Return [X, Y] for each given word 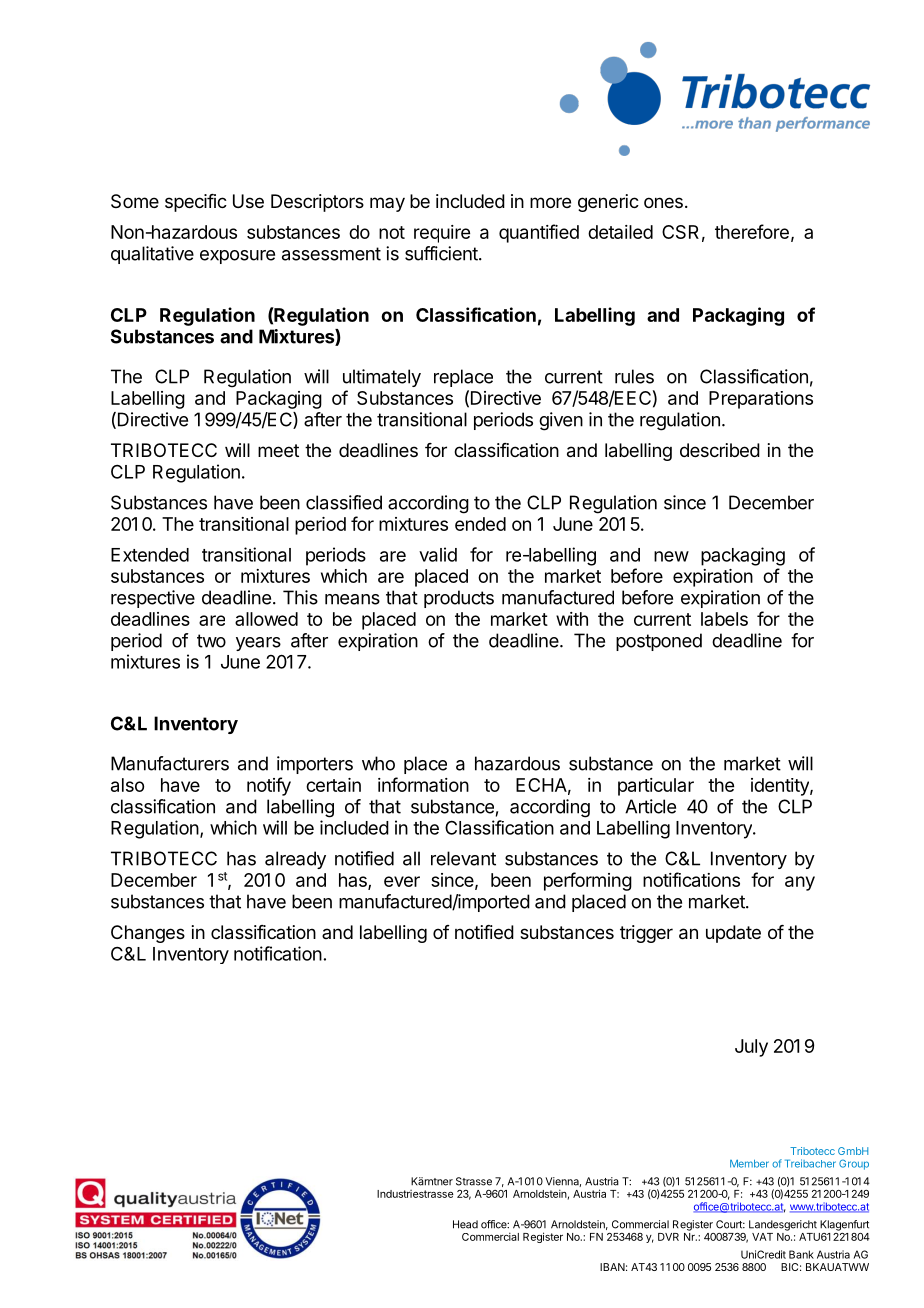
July [751, 1048]
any [800, 883]
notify [269, 786]
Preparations [761, 400]
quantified [539, 233]
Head [465, 1224]
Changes [148, 934]
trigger [646, 934]
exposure [237, 257]
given [561, 421]
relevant [463, 858]
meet [278, 450]
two [211, 641]
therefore [752, 231]
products [459, 599]
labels [724, 619]
